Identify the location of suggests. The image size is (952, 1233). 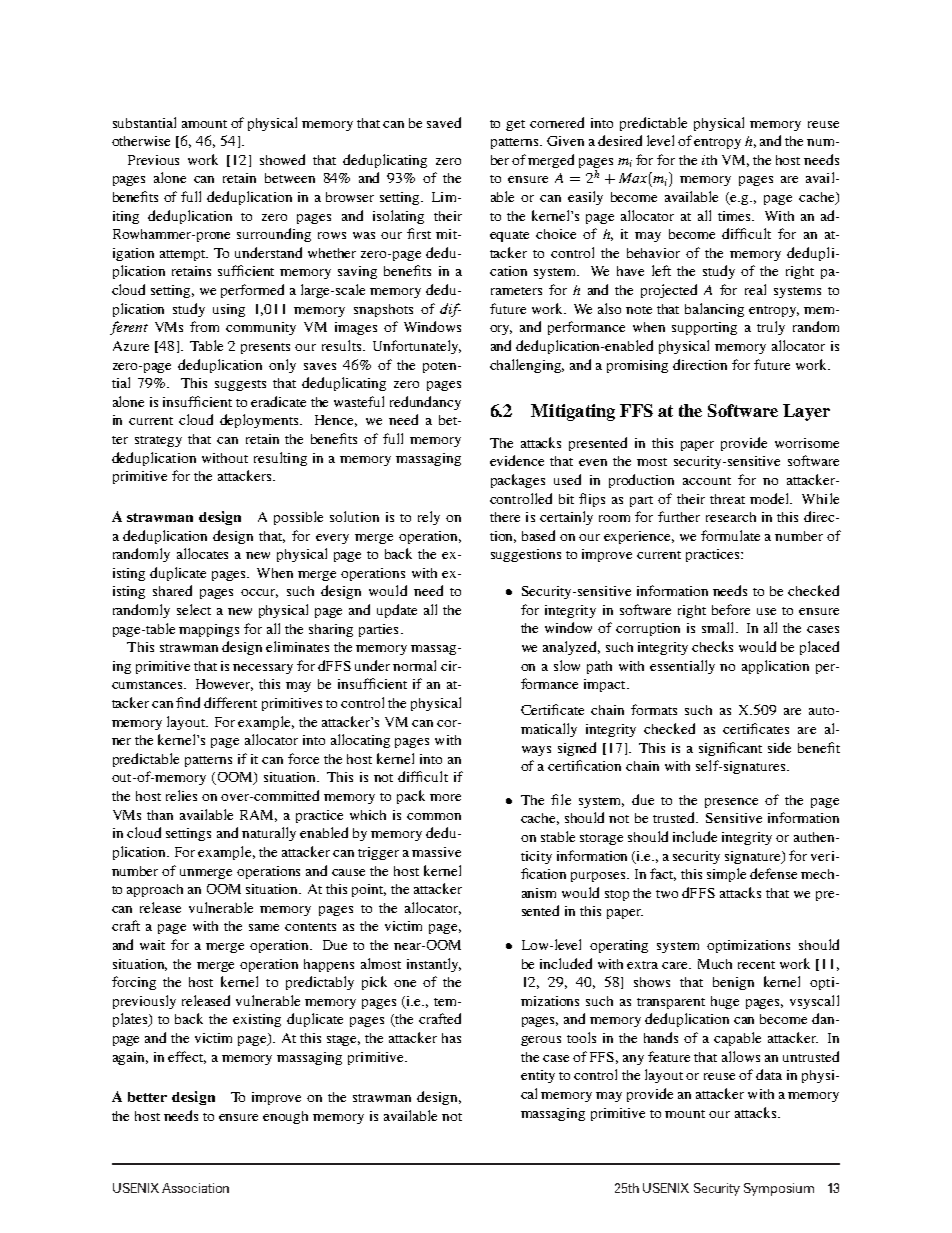
(240, 385).
